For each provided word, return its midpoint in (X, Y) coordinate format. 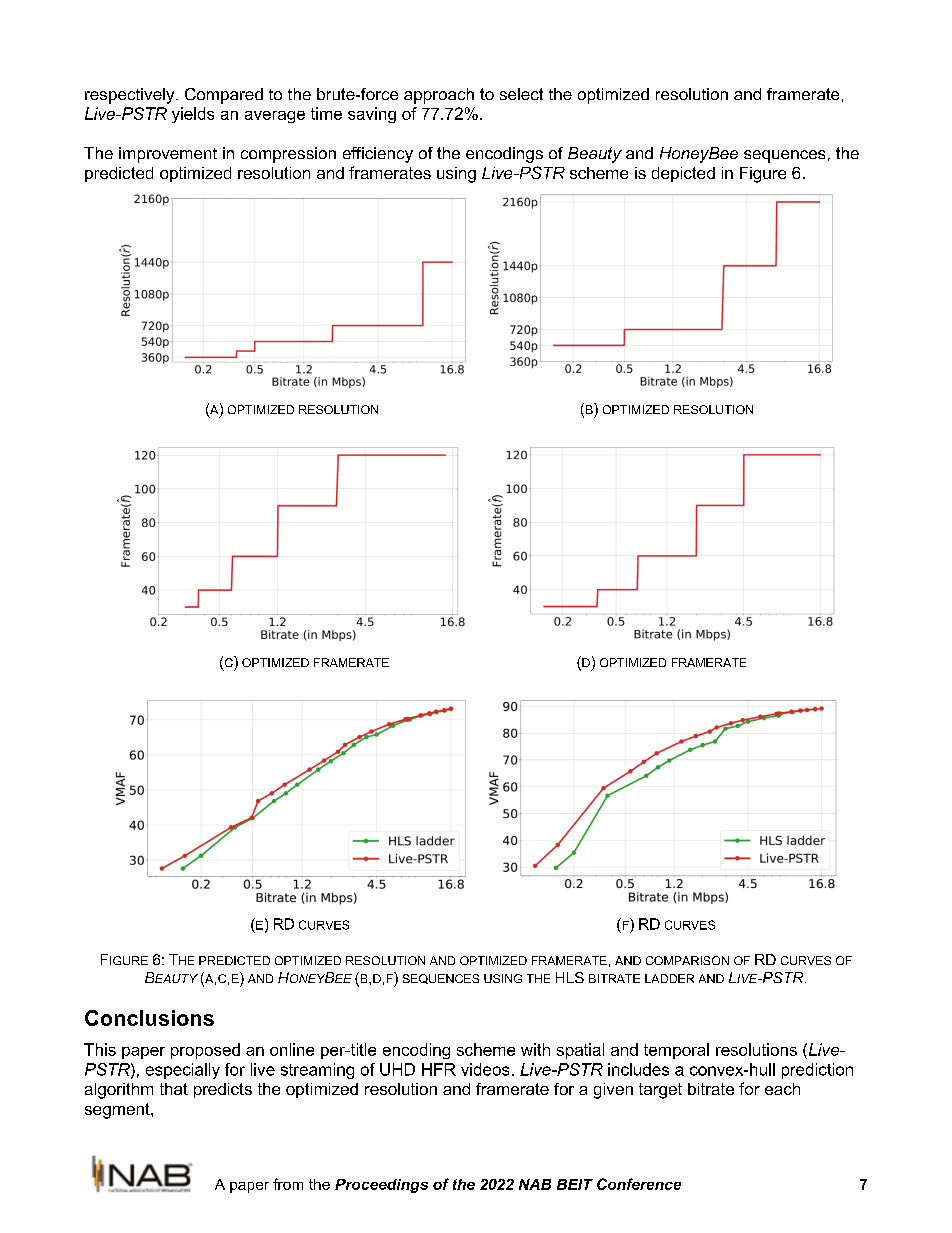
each (782, 1089)
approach (439, 96)
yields (193, 115)
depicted (683, 174)
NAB (535, 1184)
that (174, 1089)
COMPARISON (687, 960)
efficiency (378, 155)
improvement (168, 155)
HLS (570, 977)
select (521, 94)
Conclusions (149, 1018)
